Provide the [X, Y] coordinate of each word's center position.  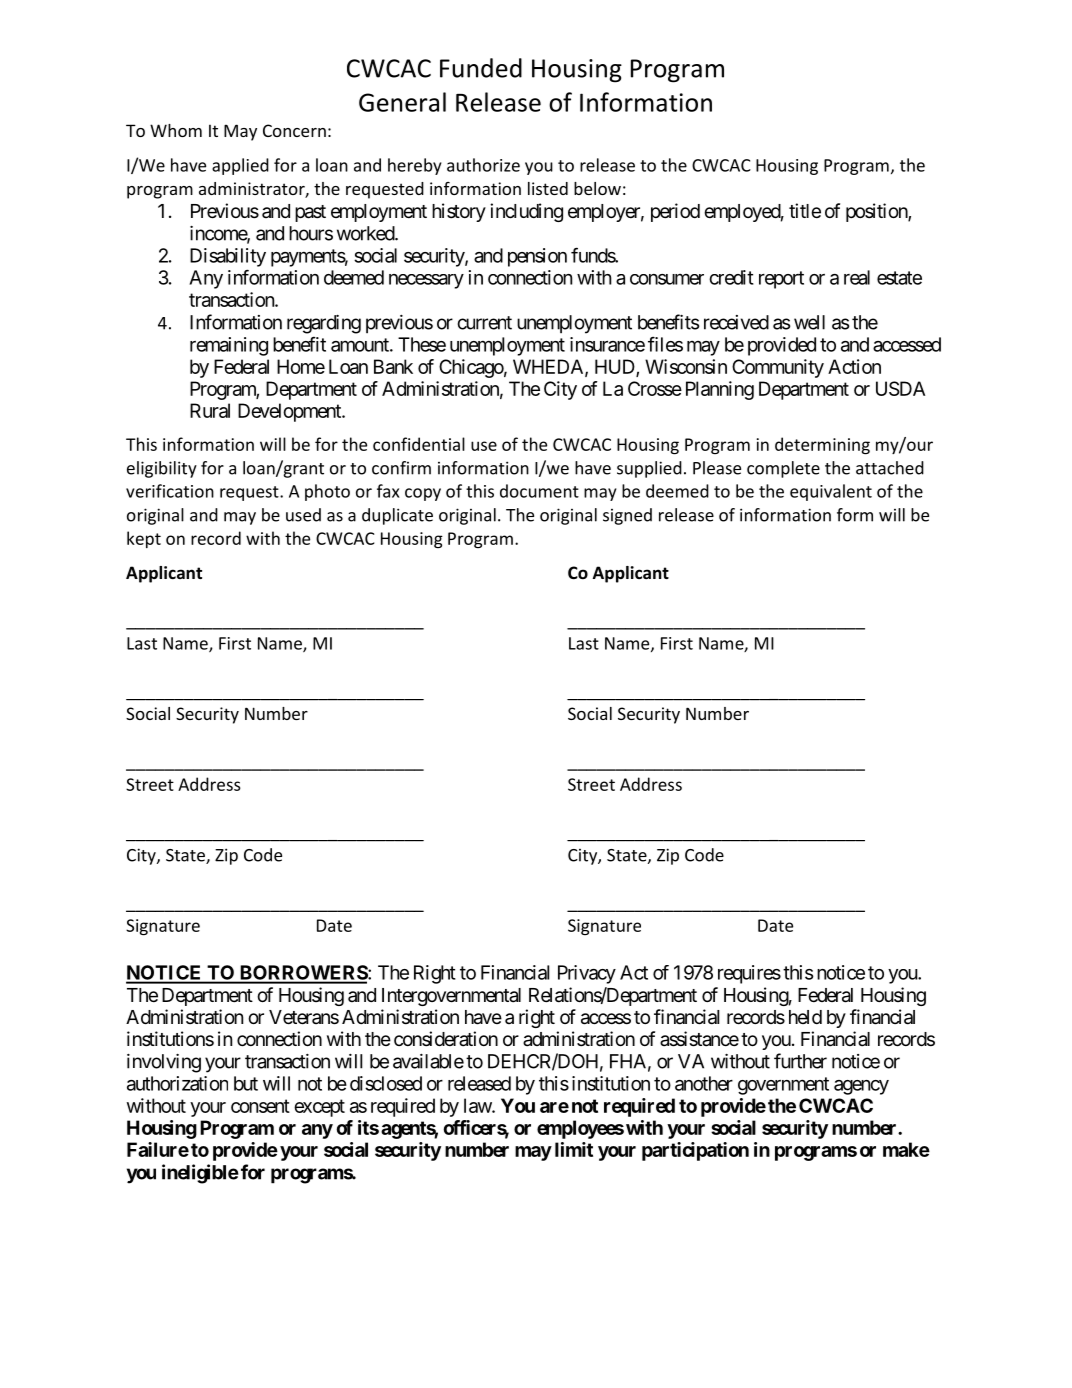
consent [260, 1106]
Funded [481, 68]
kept [144, 539]
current [484, 323]
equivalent [831, 492]
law [478, 1105]
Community [778, 368]
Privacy [587, 974]
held [805, 1017]
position [877, 212]
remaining [229, 346]
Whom [176, 130]
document [539, 491]
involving [164, 1063]
